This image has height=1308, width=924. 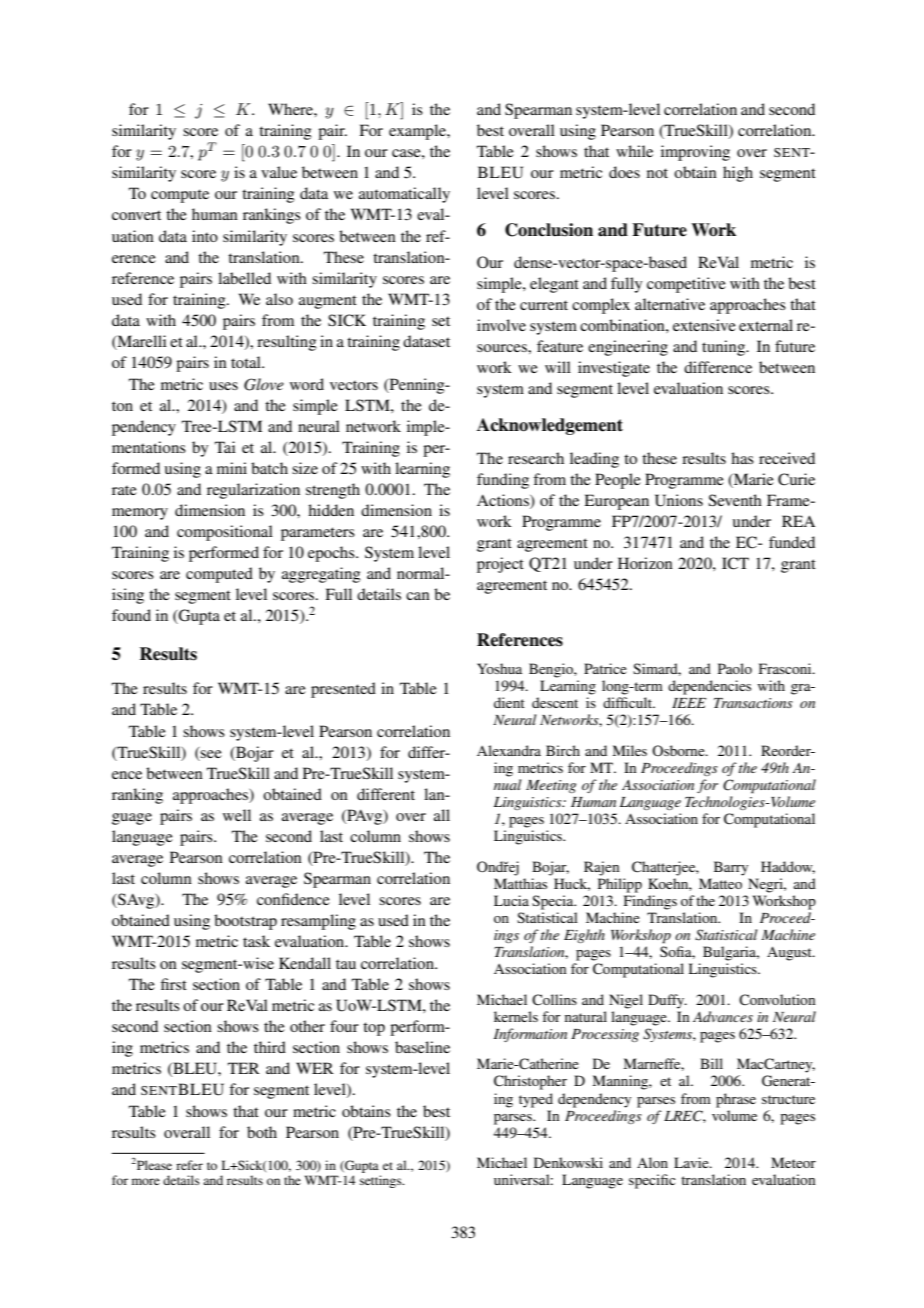 What do you see at coordinates (232, 468) in the image?
I see `mini` at bounding box center [232, 468].
